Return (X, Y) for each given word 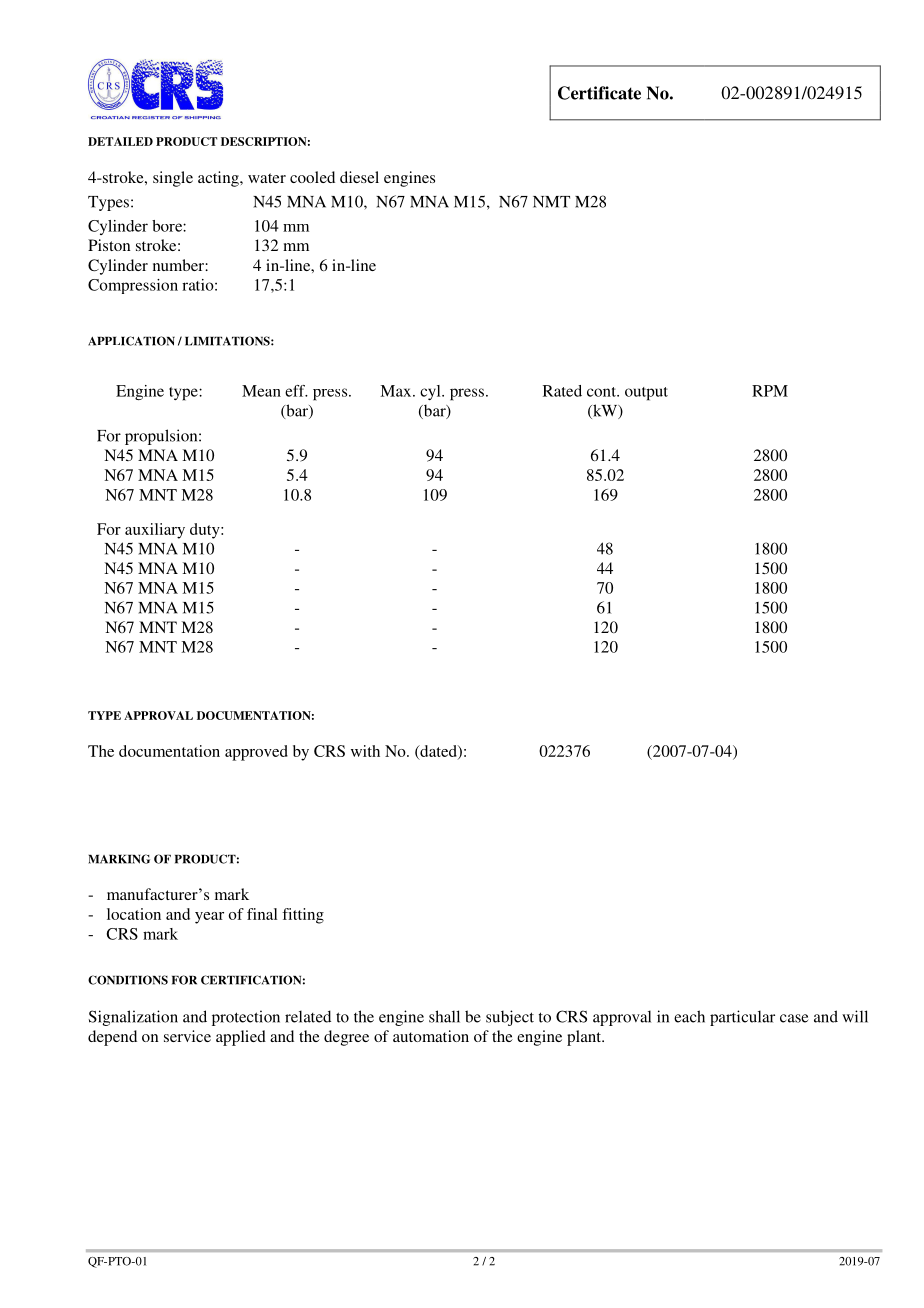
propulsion (162, 437)
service (187, 1036)
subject (510, 1018)
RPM (770, 391)
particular (742, 1018)
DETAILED (120, 141)
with (365, 751)
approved (256, 753)
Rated (562, 391)
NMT (551, 202)
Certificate (599, 93)
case (794, 1018)
